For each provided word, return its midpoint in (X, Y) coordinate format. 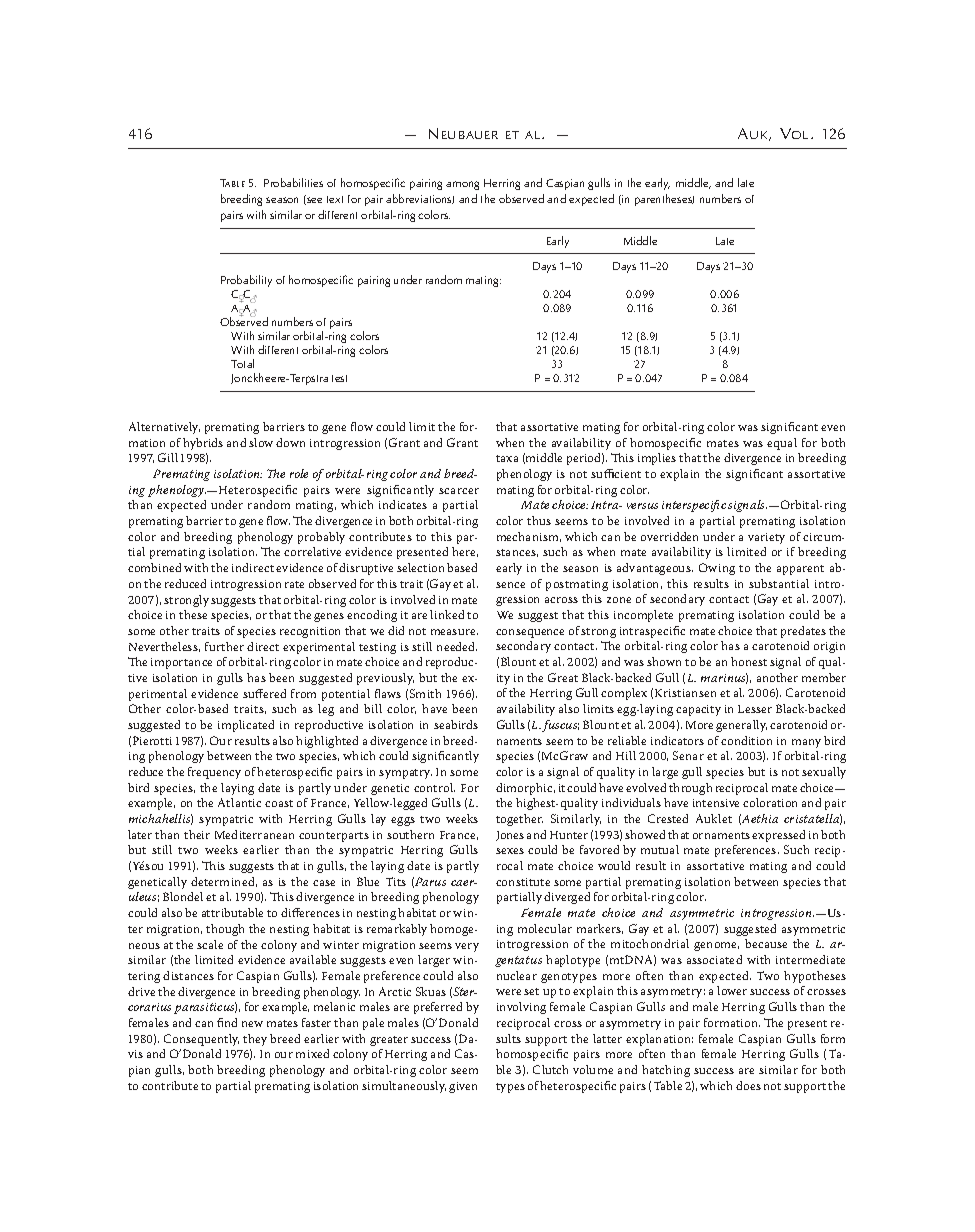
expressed (778, 836)
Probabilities (293, 182)
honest (749, 661)
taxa (507, 458)
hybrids (203, 444)
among (462, 185)
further (224, 646)
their (197, 834)
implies (657, 459)
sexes (510, 851)
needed (457, 646)
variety (766, 538)
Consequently (201, 1040)
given (463, 1087)
